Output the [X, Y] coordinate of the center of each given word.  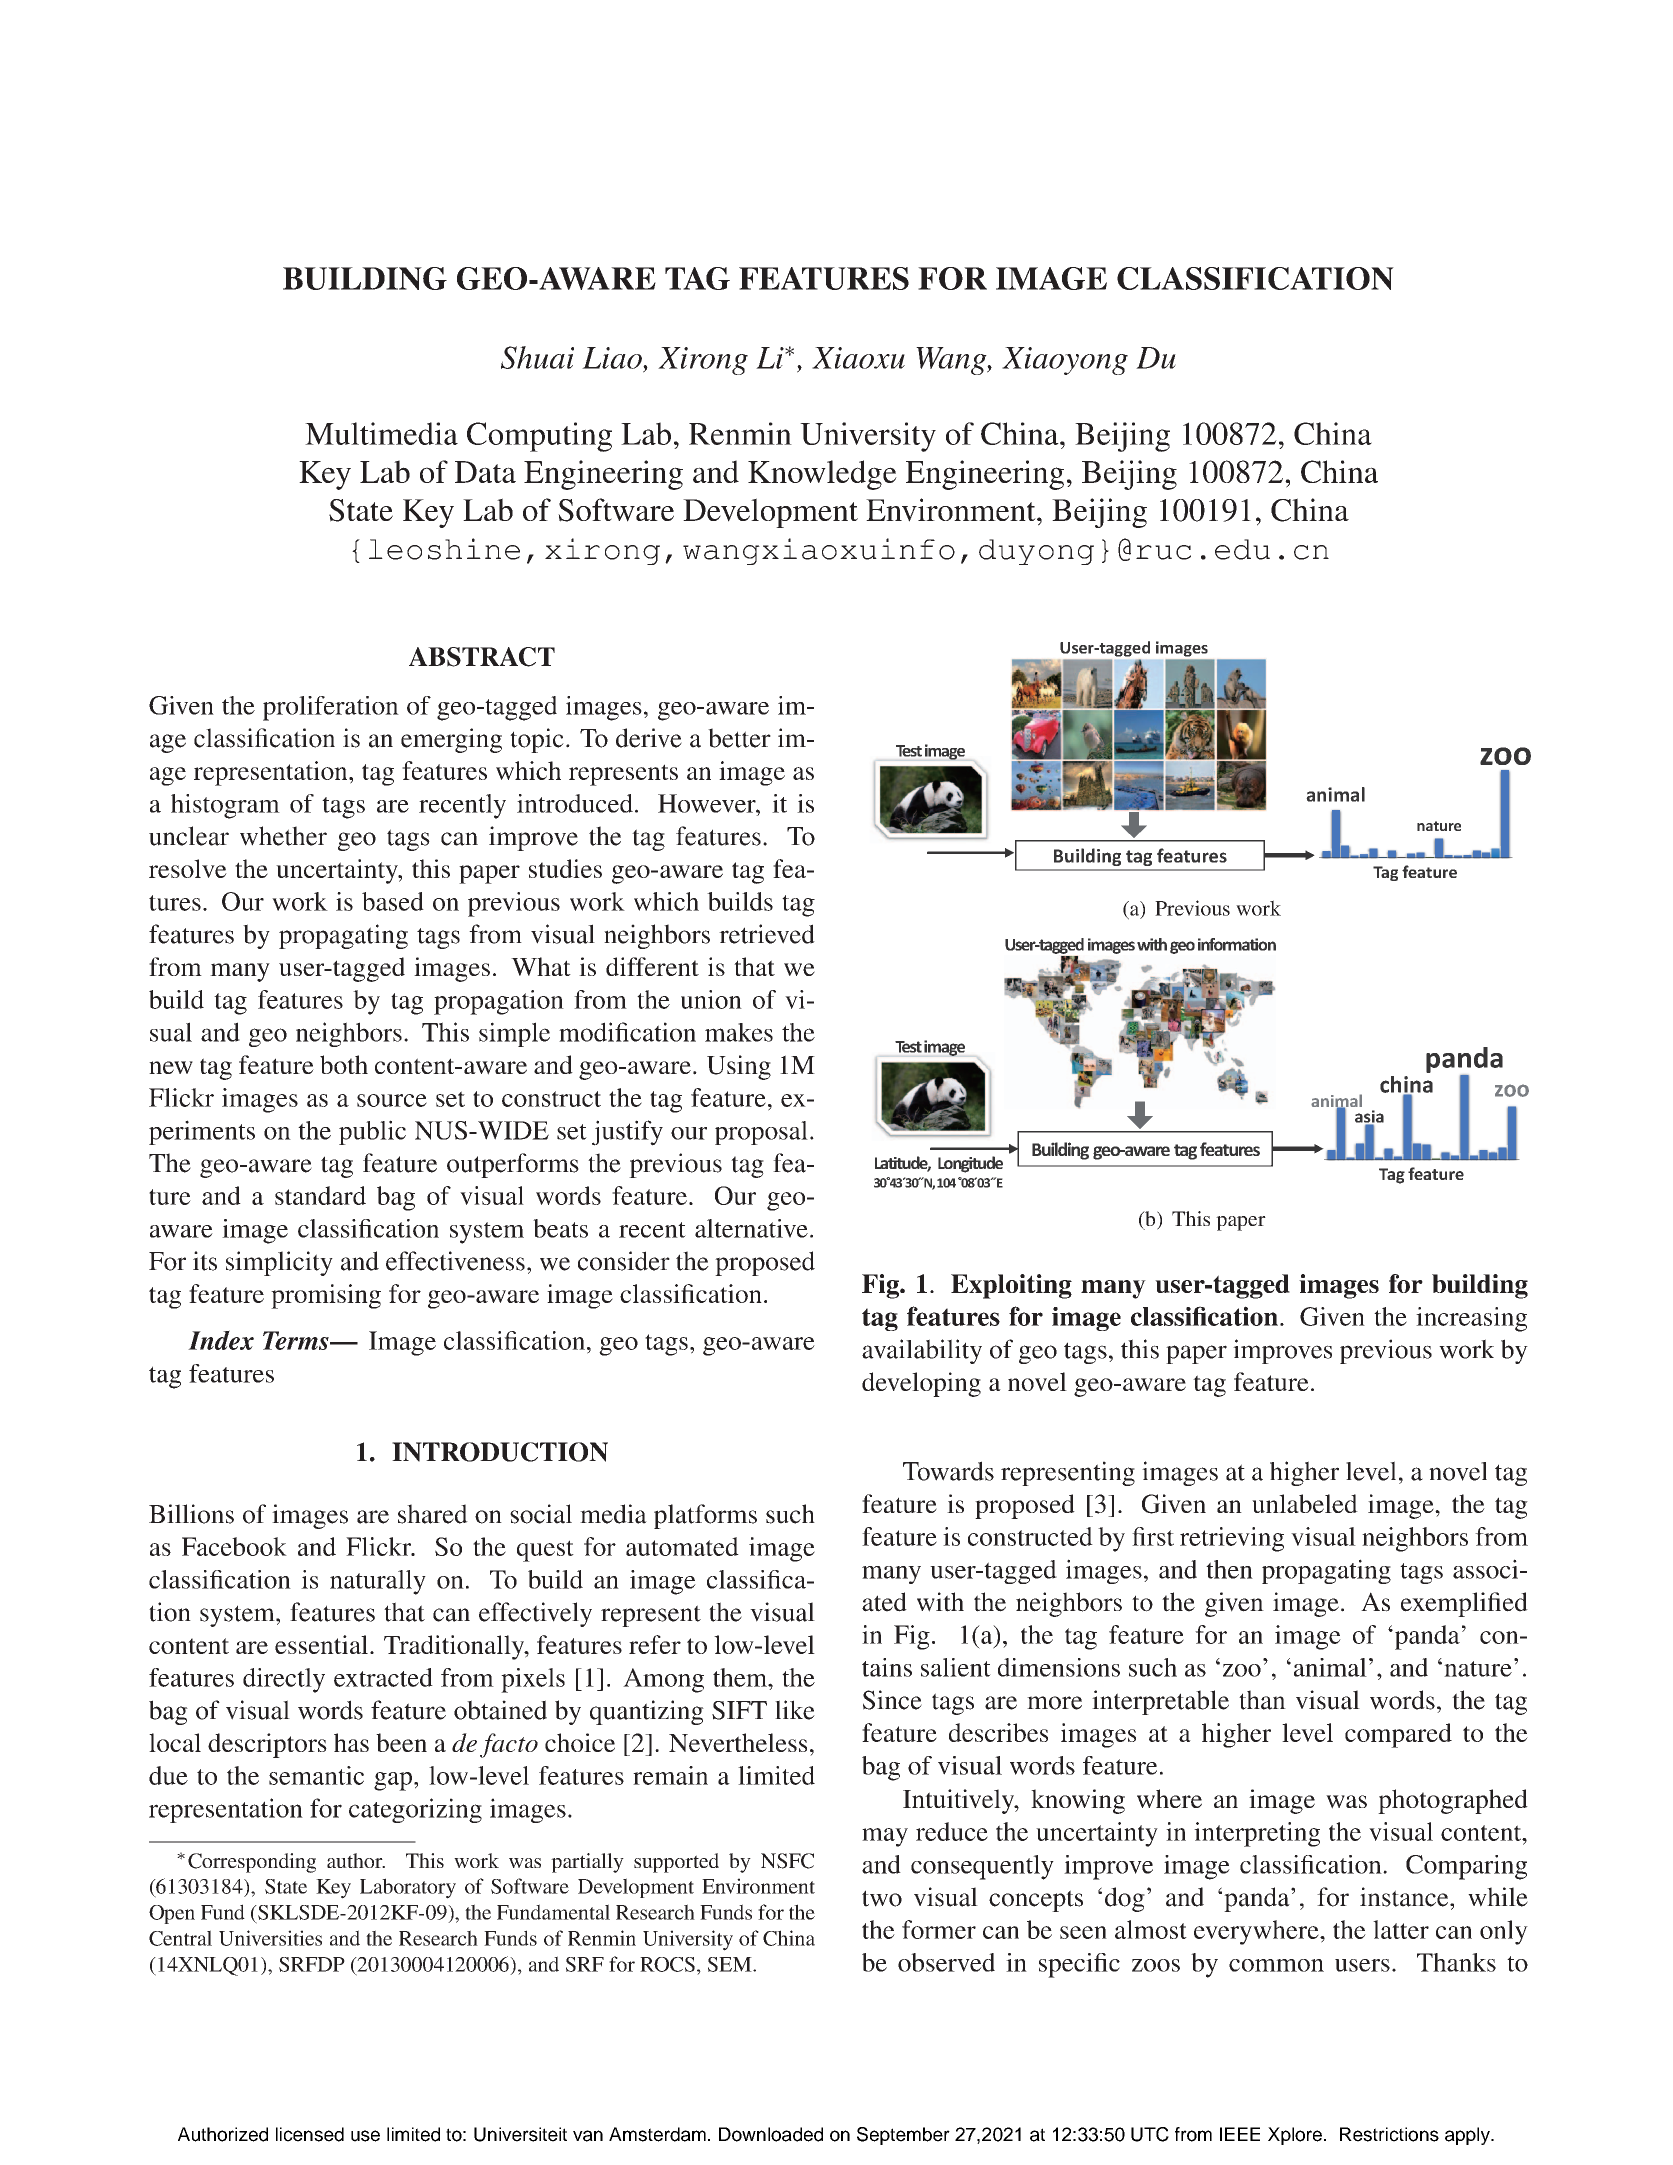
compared [1398, 1735]
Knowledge [822, 475]
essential [323, 1644]
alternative [751, 1228]
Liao [613, 358]
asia [1369, 1117]
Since [892, 1700]
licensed [310, 2134]
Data [485, 472]
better [739, 738]
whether [283, 836]
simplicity [279, 1263]
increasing [1471, 1319]
